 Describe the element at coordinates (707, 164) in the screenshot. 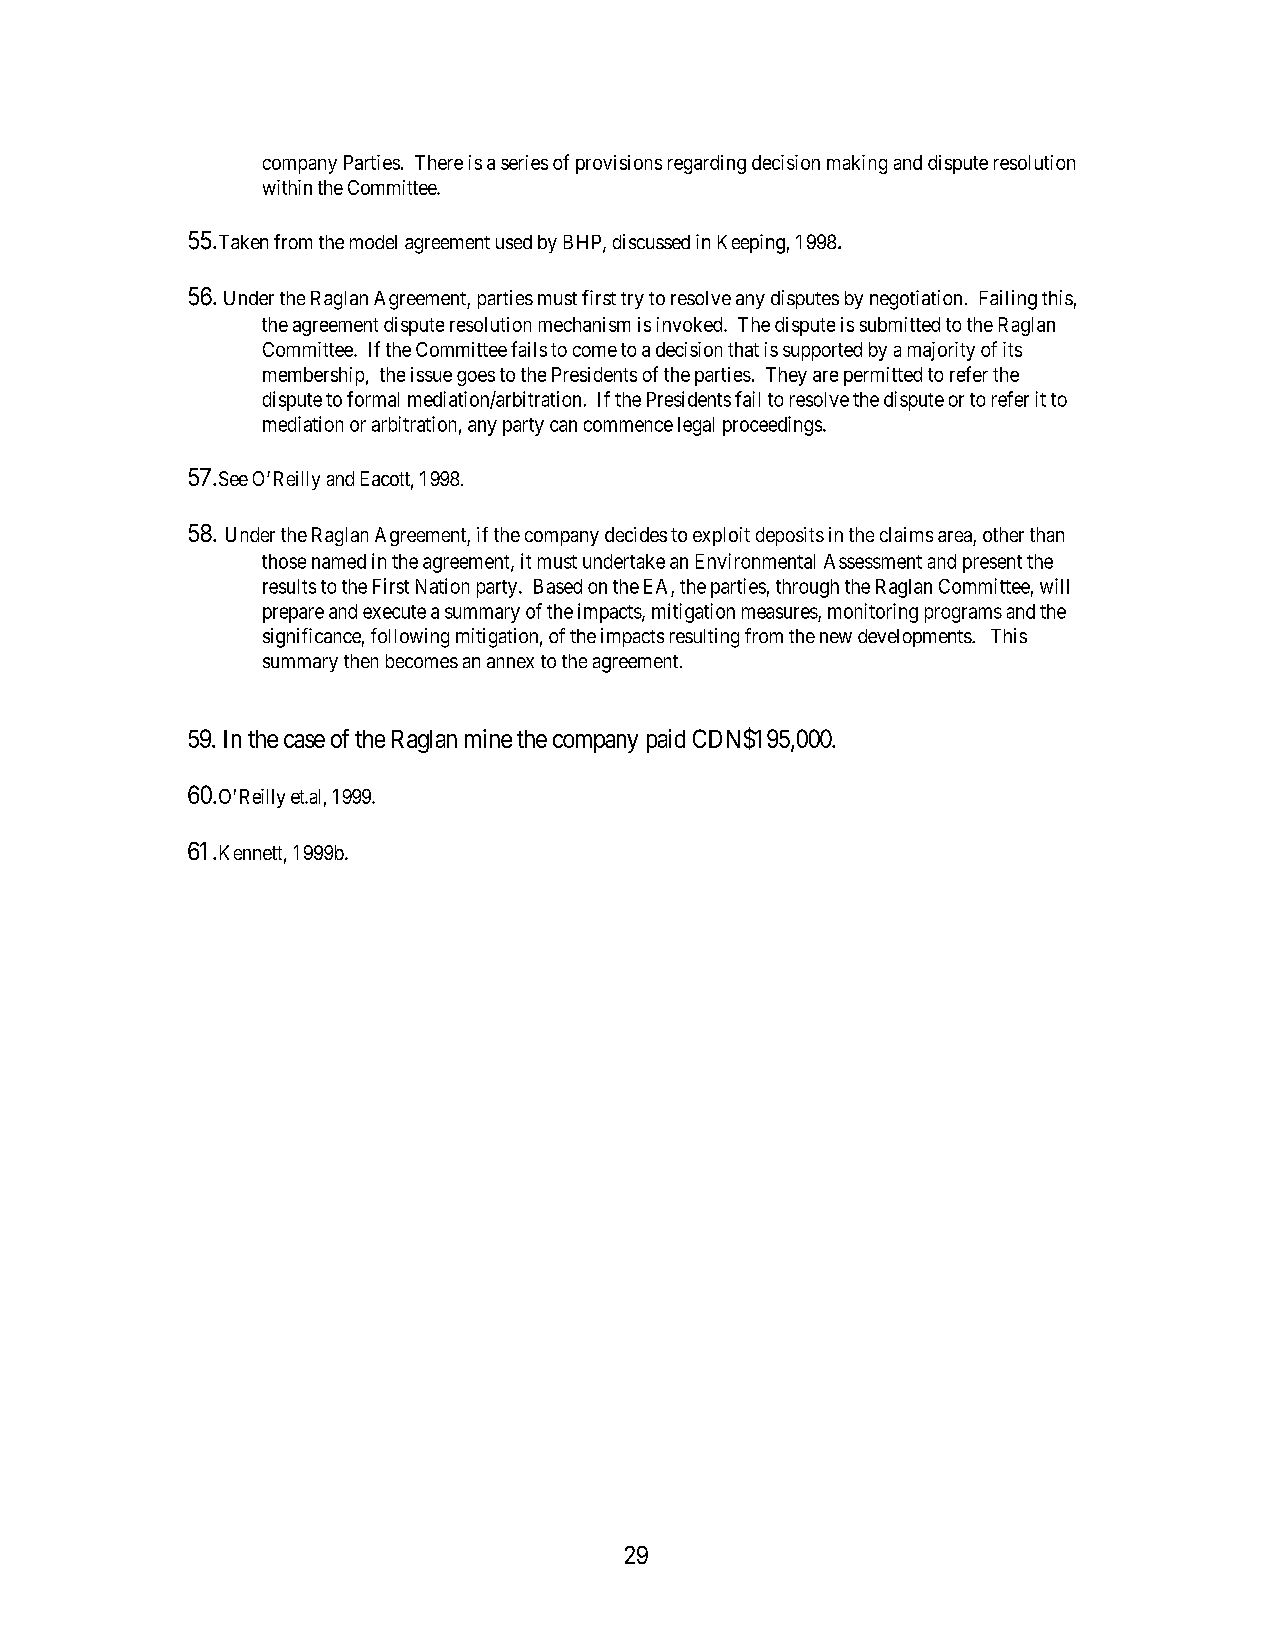

I see `regarding` at that location.
